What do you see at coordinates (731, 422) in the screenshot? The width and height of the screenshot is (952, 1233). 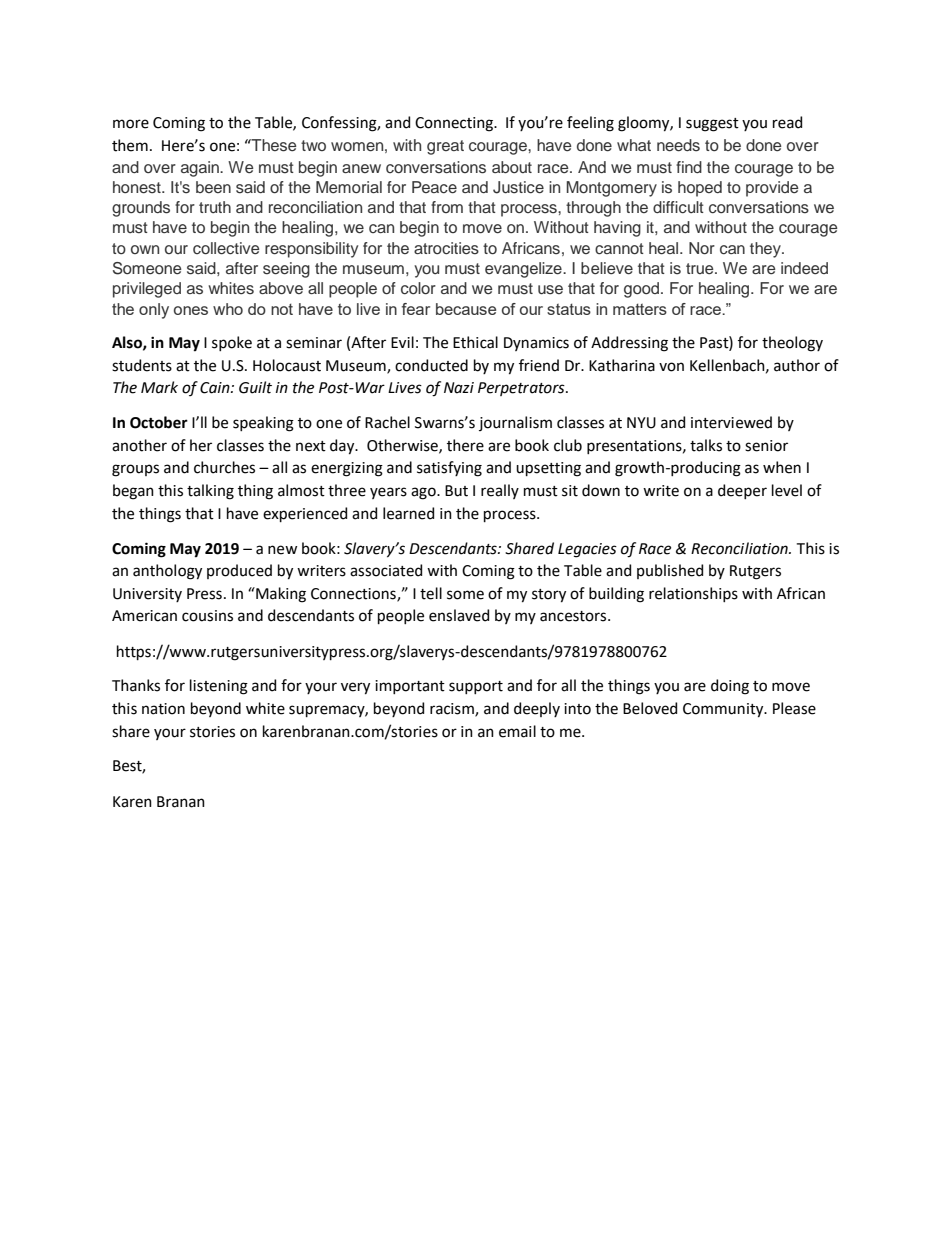 I see `interviewed` at bounding box center [731, 422].
